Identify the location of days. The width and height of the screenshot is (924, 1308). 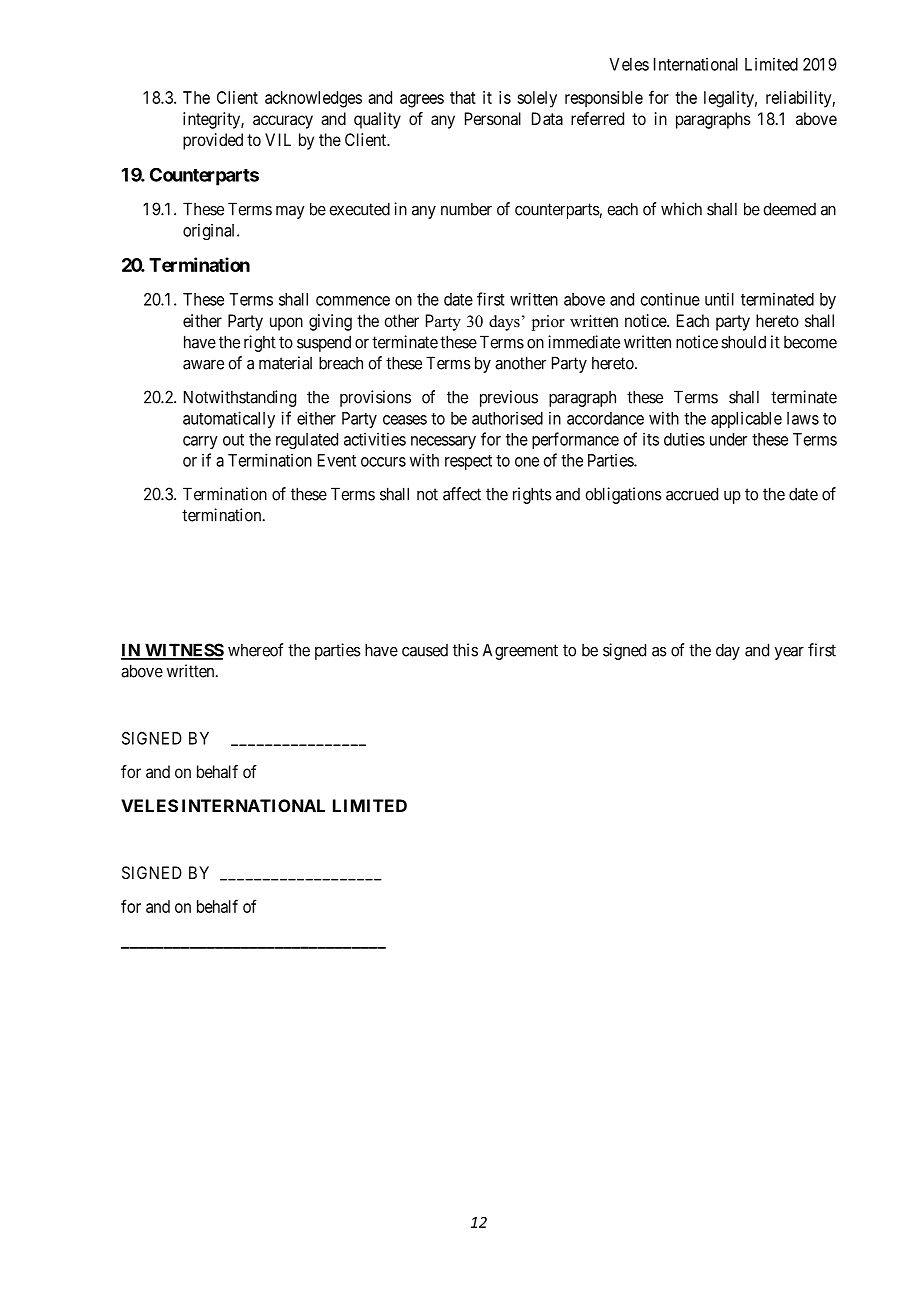
(504, 323).
